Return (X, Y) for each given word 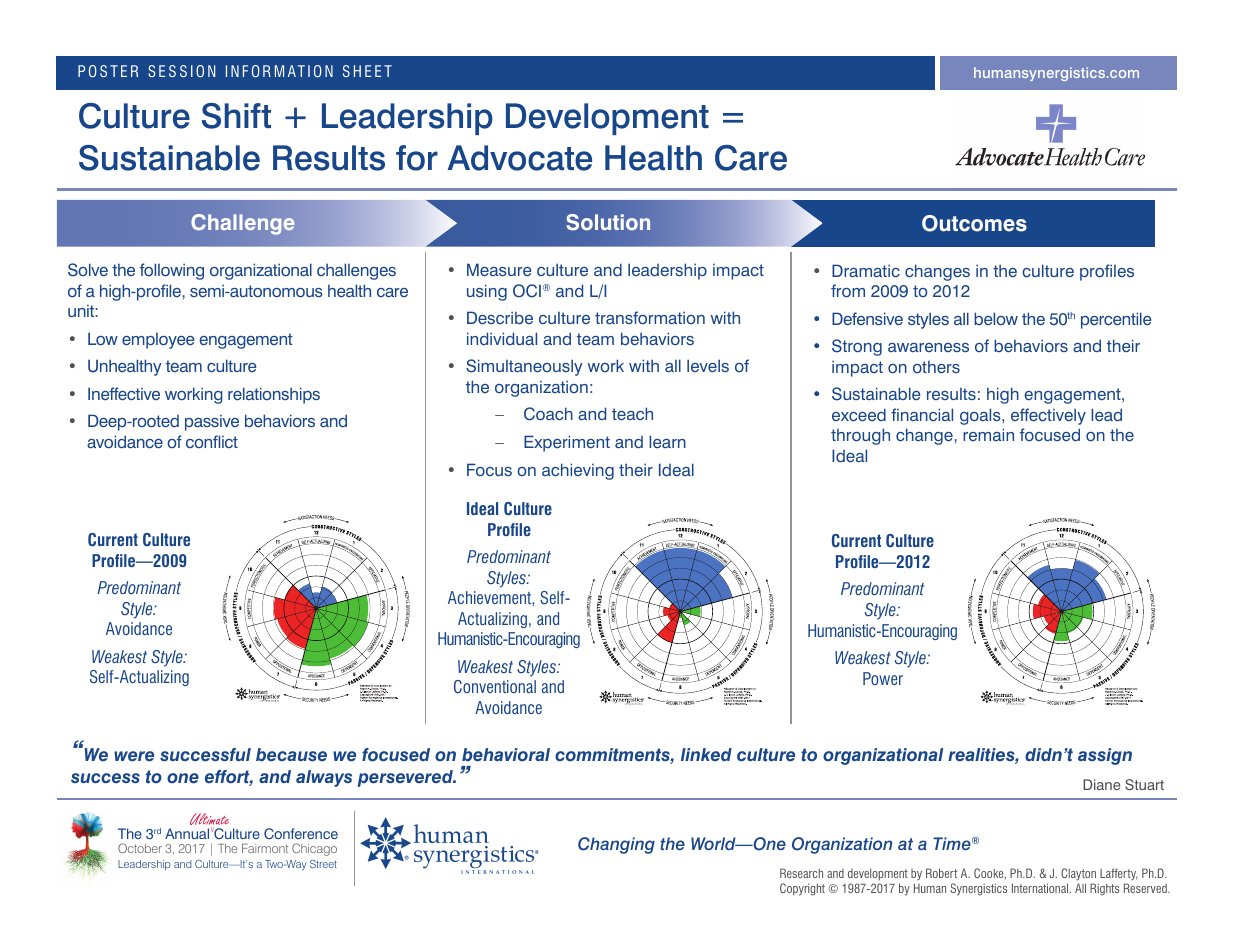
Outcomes (974, 223)
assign (1105, 756)
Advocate (519, 158)
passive (212, 423)
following (172, 271)
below (996, 318)
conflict (212, 441)
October (140, 848)
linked (706, 754)
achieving (578, 471)
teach (632, 413)
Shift (236, 116)
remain (988, 434)
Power (883, 678)
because (291, 754)
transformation (650, 317)
